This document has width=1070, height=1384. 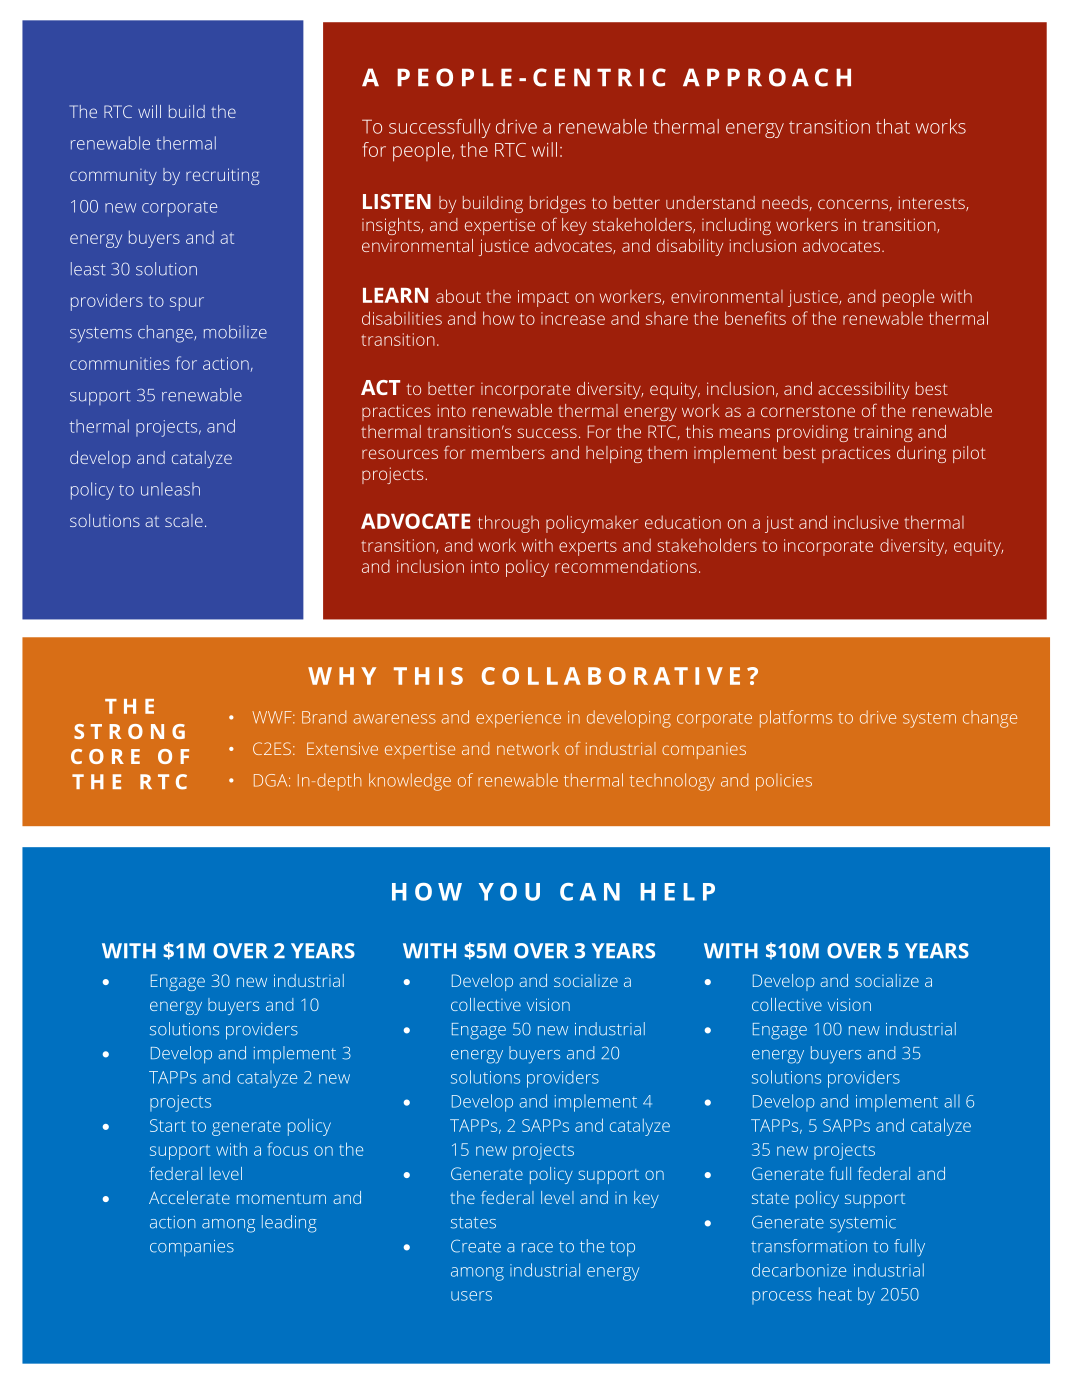 What do you see at coordinates (796, 719) in the document?
I see `platforms` at bounding box center [796, 719].
